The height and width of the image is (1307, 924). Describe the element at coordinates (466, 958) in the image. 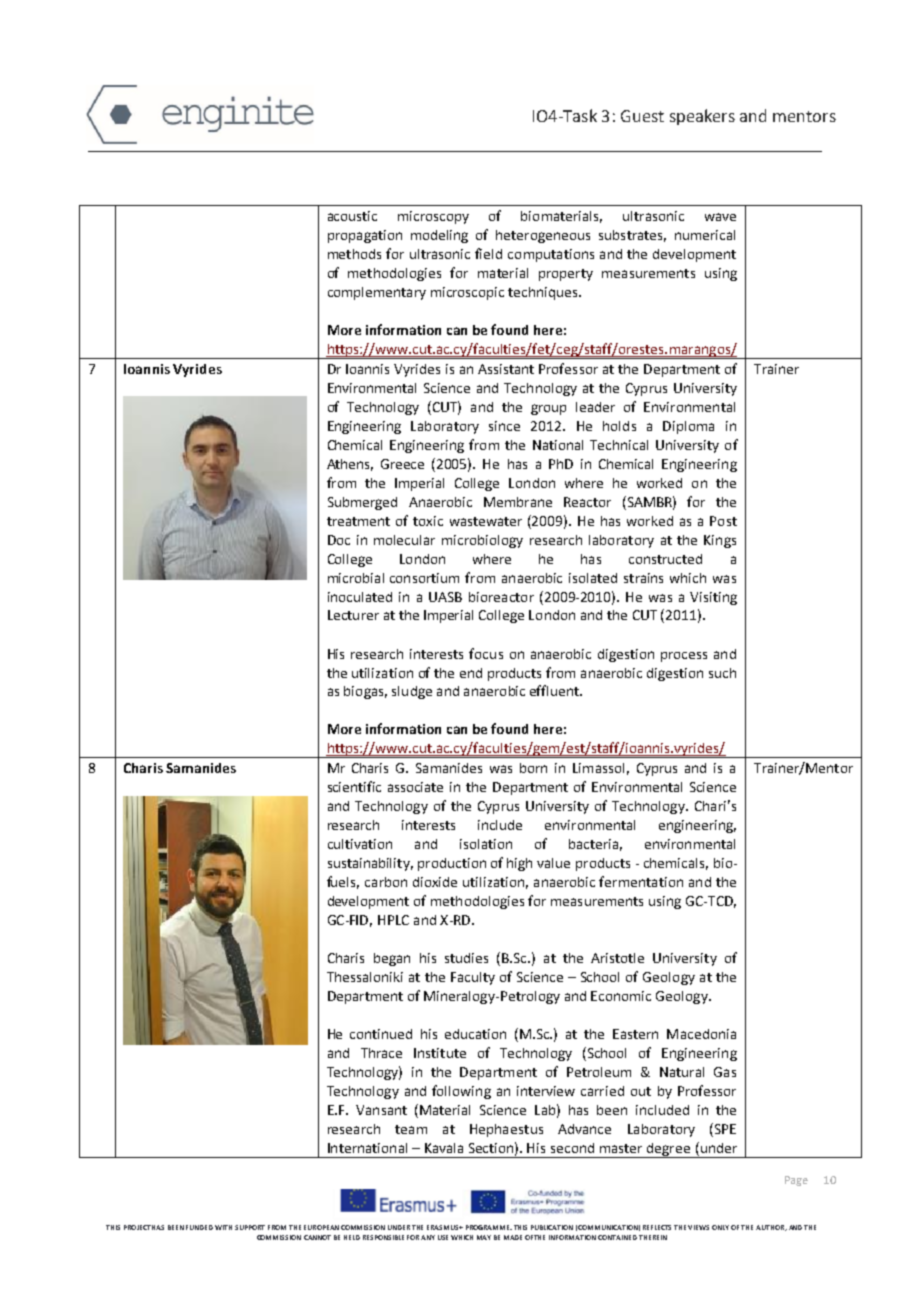

I see `studies` at that location.
